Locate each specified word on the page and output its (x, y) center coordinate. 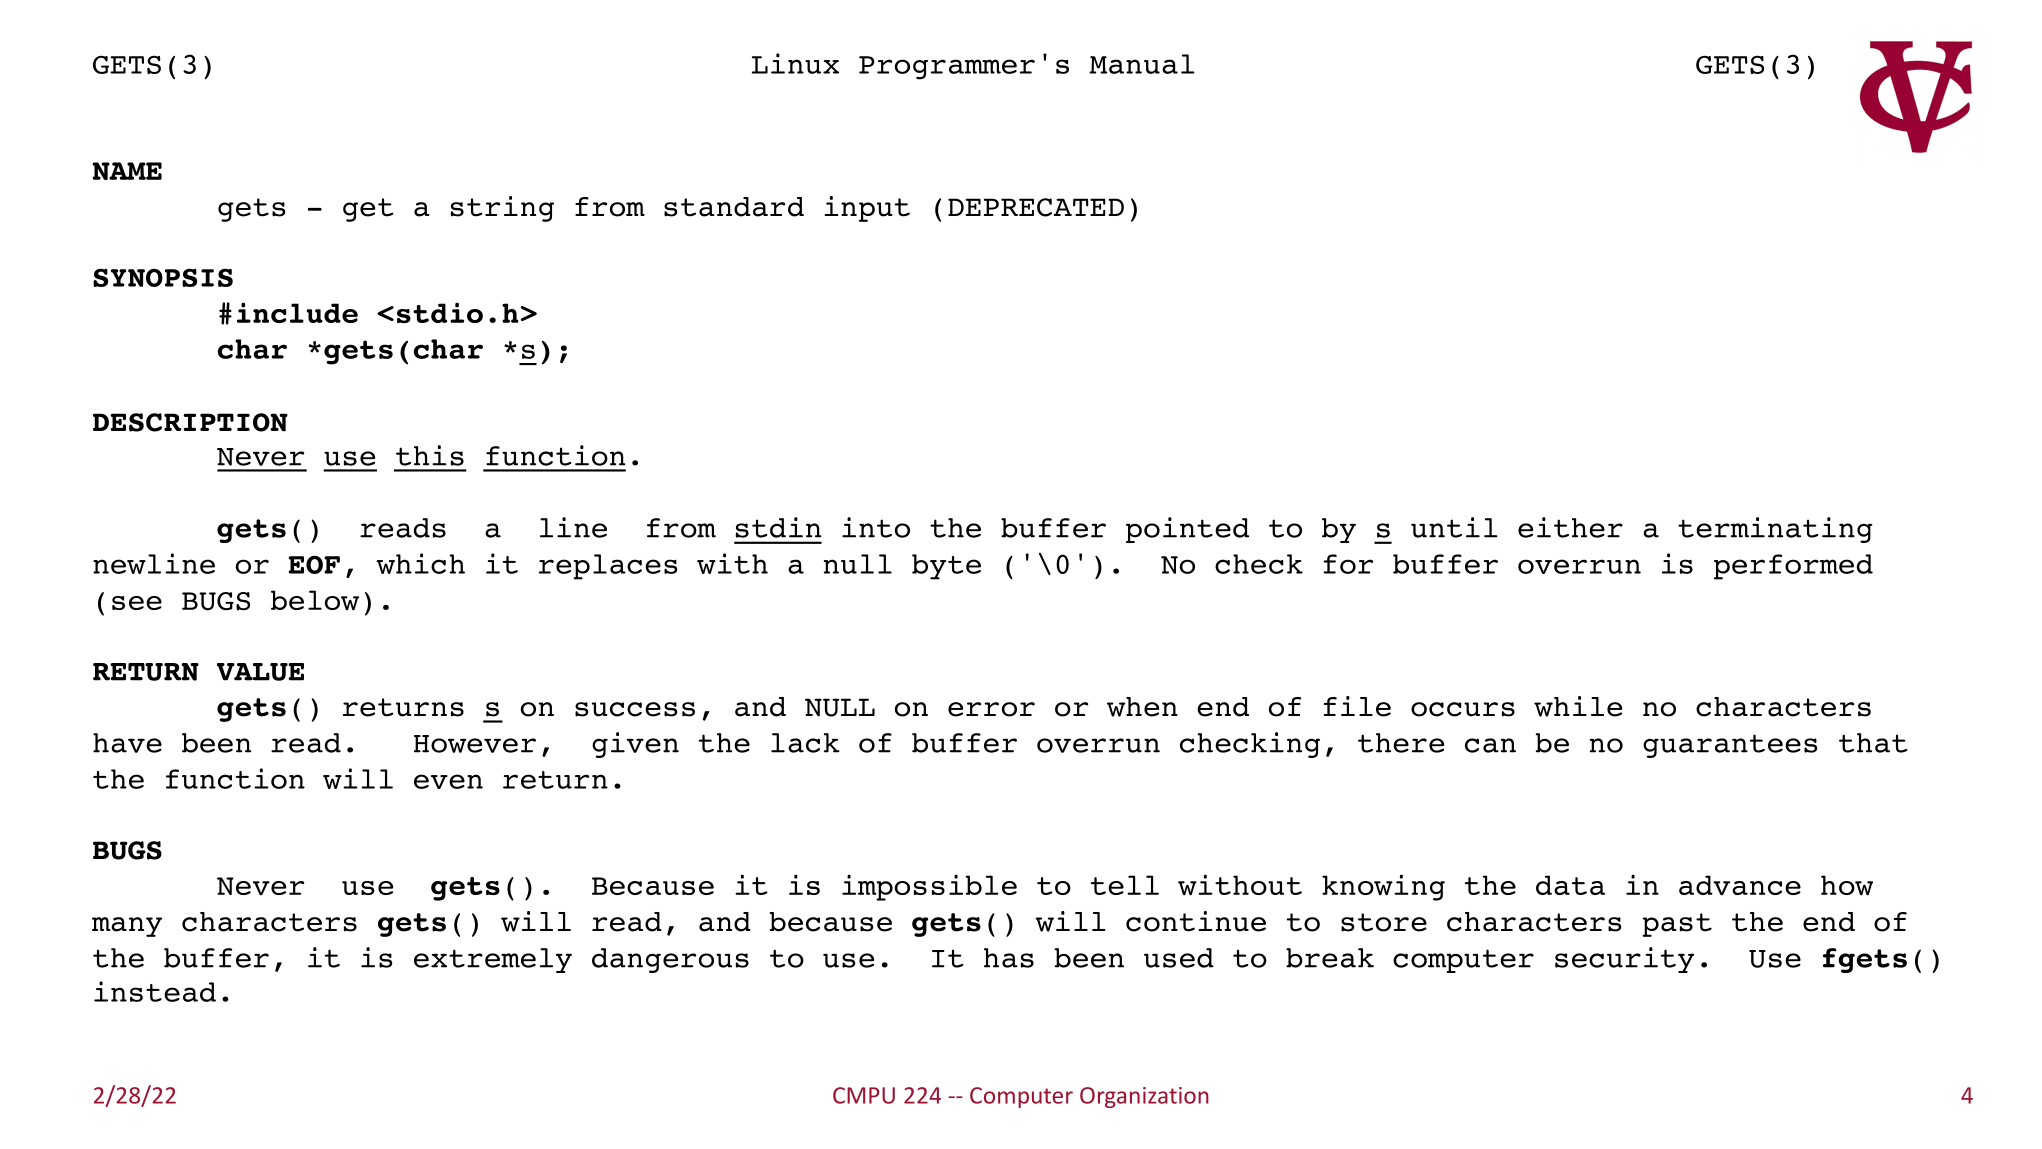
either (1570, 527)
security (1624, 960)
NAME (127, 171)
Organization (1144, 1097)
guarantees (1730, 746)
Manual (1142, 64)
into (876, 527)
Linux (795, 63)
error (991, 709)
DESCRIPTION (190, 422)
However (475, 744)
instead (155, 991)
